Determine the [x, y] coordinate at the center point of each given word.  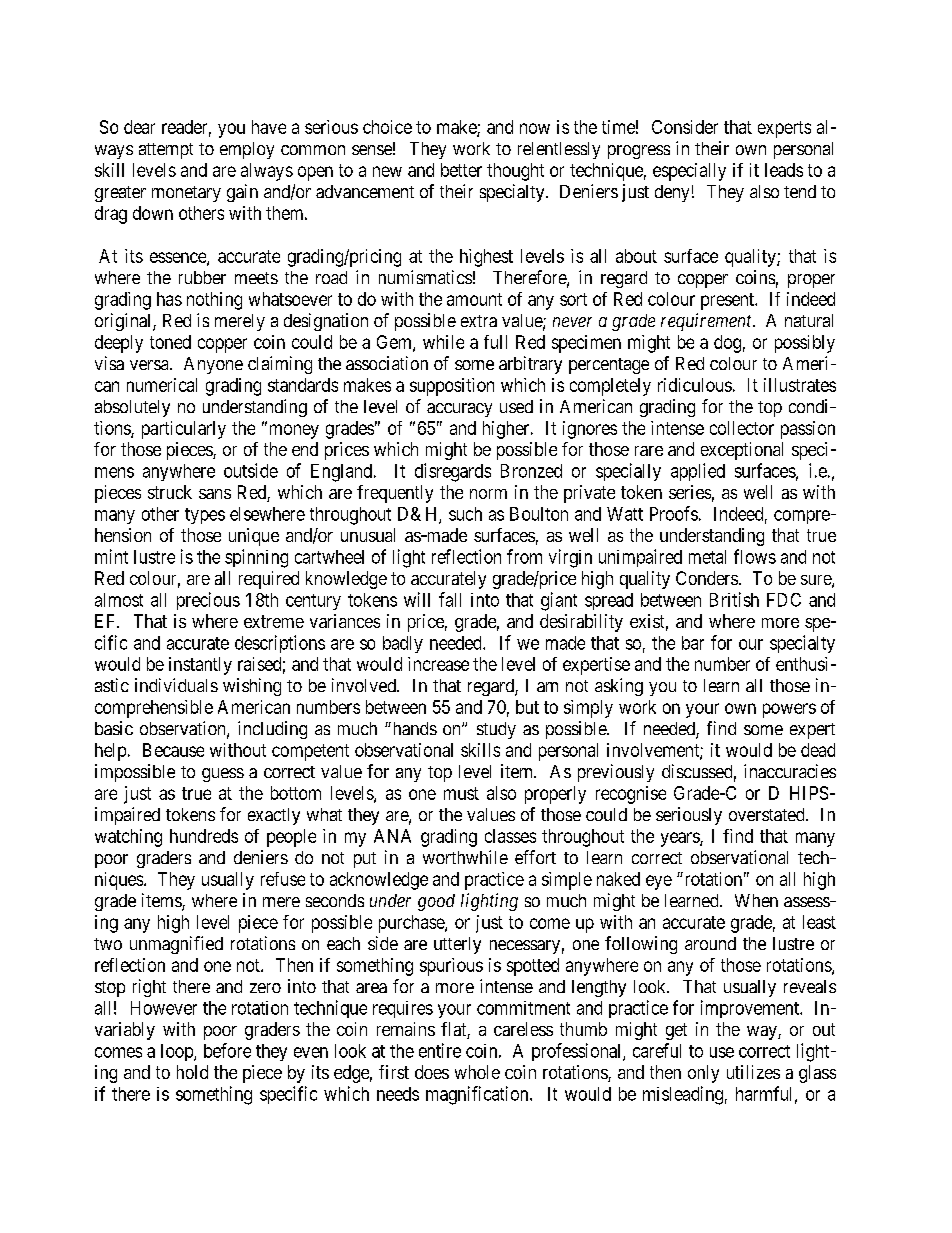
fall [450, 599]
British [734, 599]
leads [784, 170]
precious [208, 601]
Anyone [213, 365]
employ [247, 150]
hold [192, 1072]
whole [477, 1072]
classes [510, 836]
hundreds [204, 836]
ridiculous [695, 385]
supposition [452, 387]
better [461, 170]
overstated [768, 814]
